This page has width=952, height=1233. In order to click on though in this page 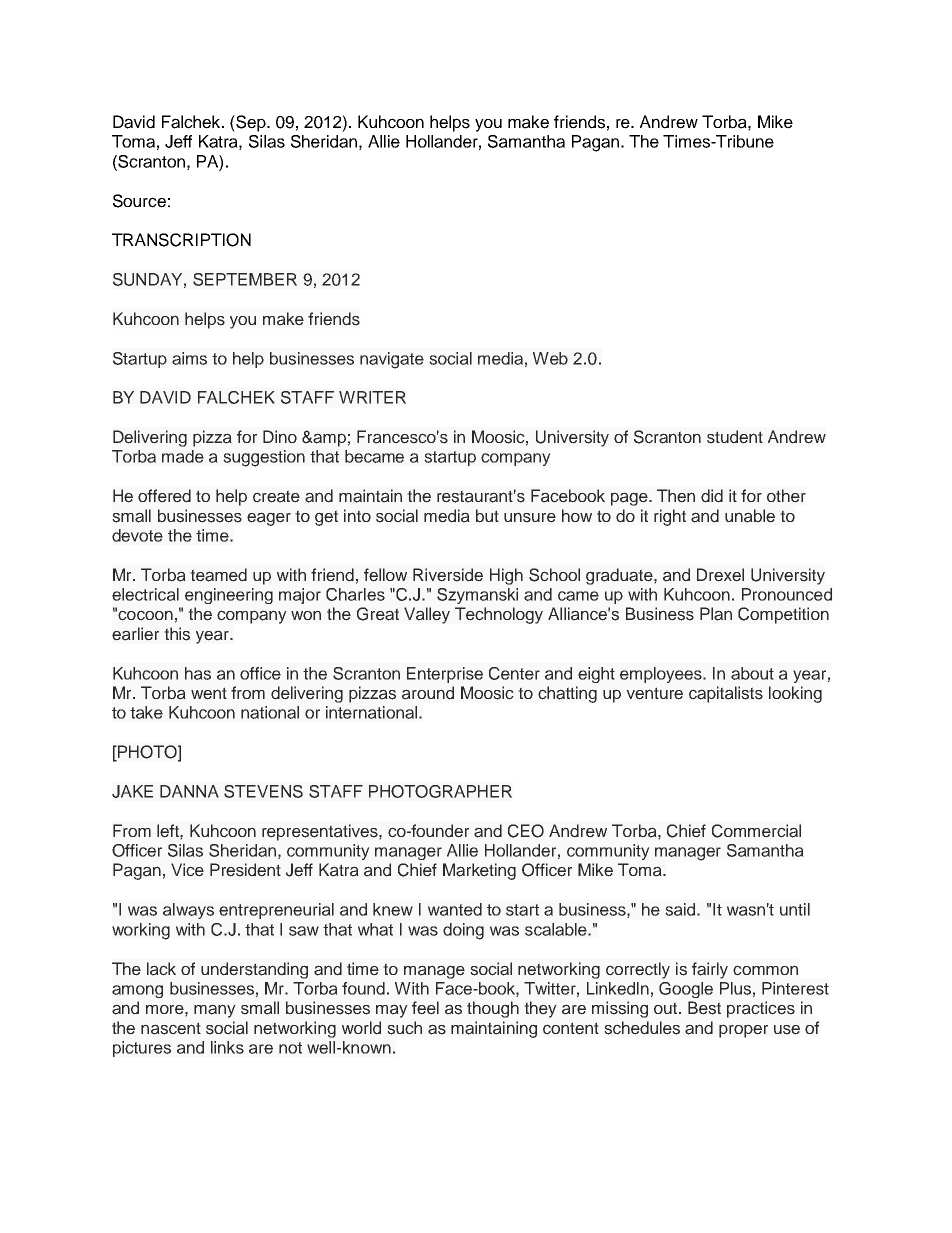, I will do `click(493, 1009)`.
